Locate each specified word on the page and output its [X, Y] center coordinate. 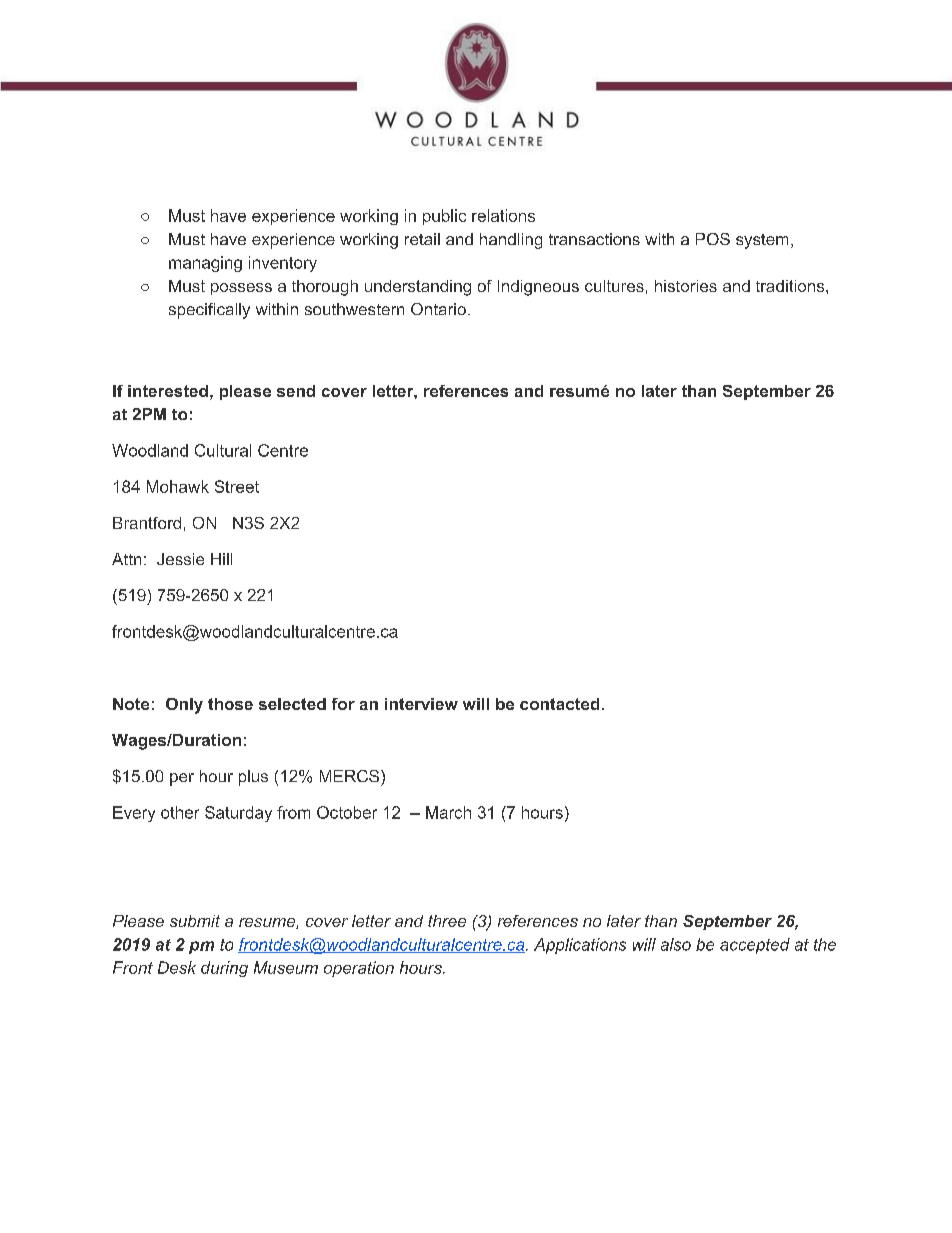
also [676, 944]
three [447, 921]
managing [205, 264]
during [224, 969]
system [762, 241]
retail [422, 239]
